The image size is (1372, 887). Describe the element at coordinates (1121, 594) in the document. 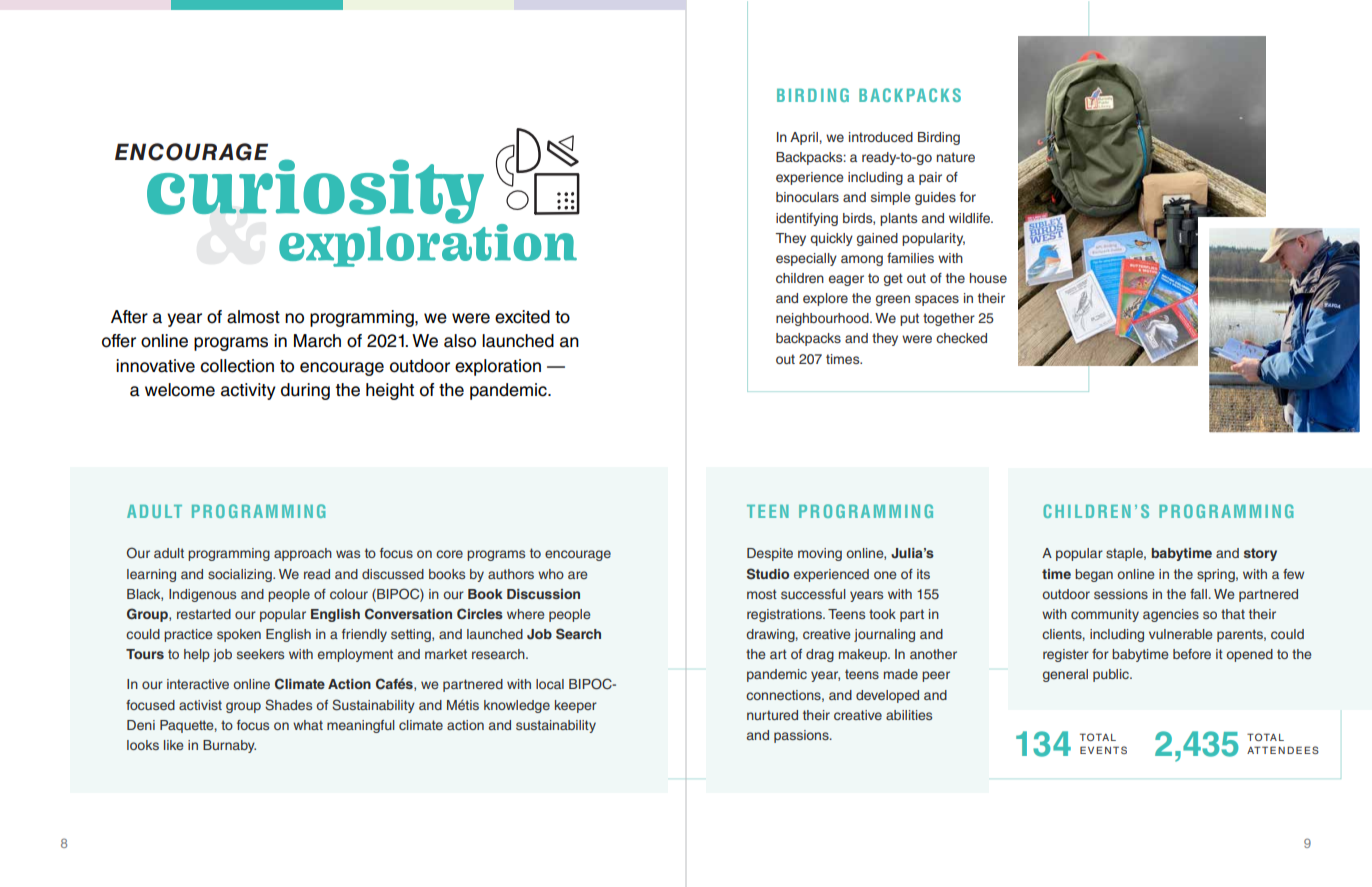

I see `sessions` at that location.
